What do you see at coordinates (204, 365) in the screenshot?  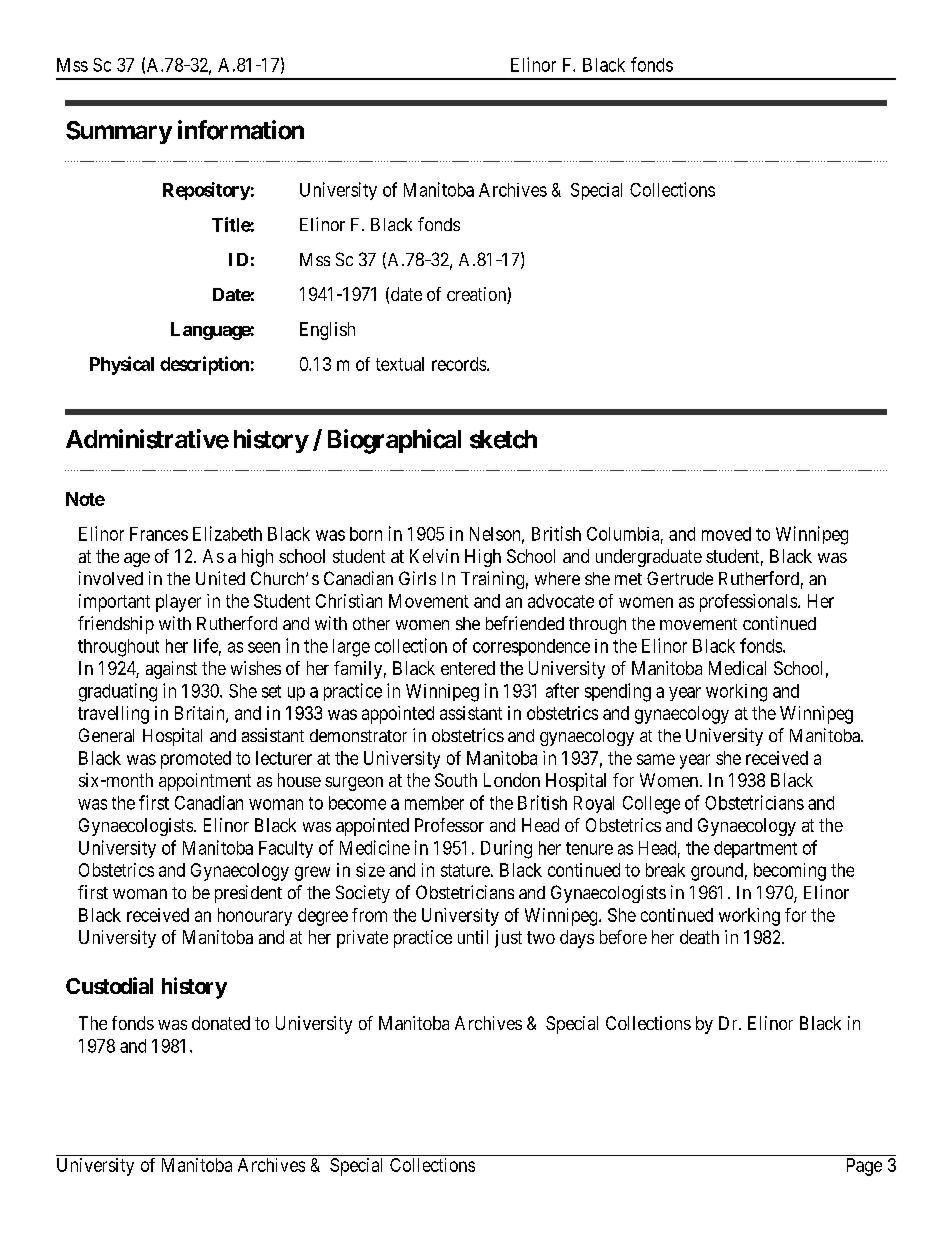 I see `description` at bounding box center [204, 365].
